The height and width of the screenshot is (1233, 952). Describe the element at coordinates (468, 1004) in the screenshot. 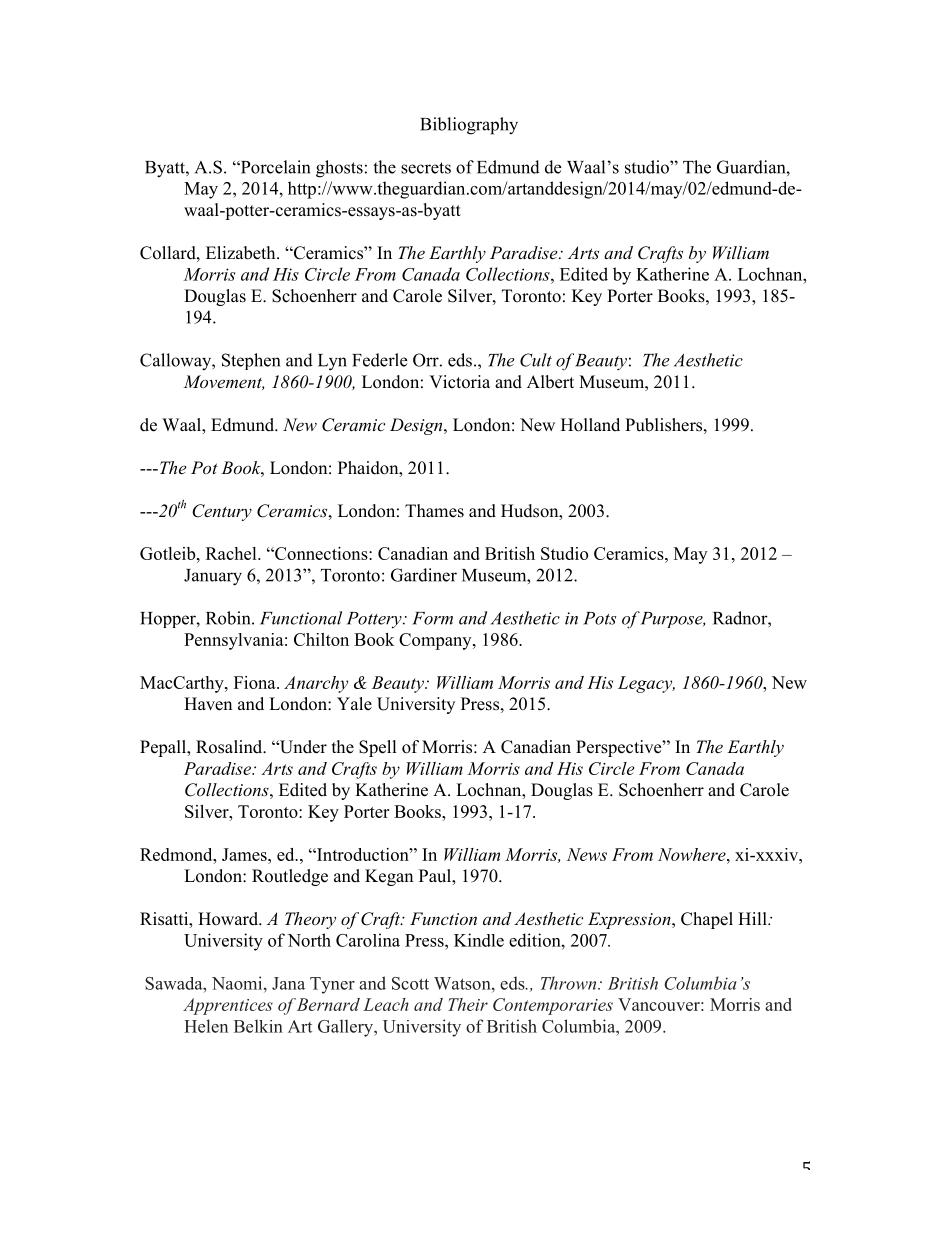

I see `Their` at that location.
